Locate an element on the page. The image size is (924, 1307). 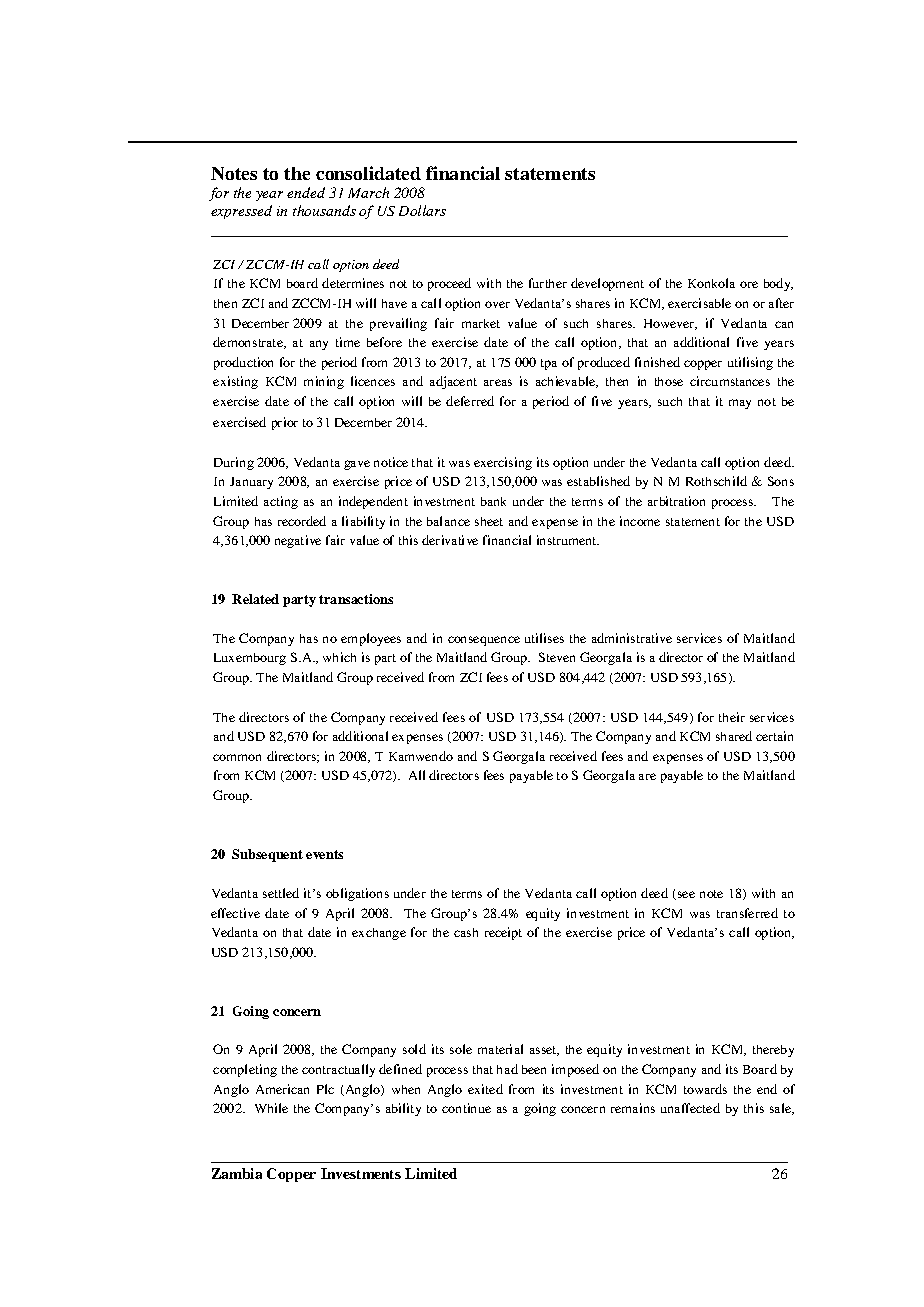
recorded is located at coordinates (302, 521).
